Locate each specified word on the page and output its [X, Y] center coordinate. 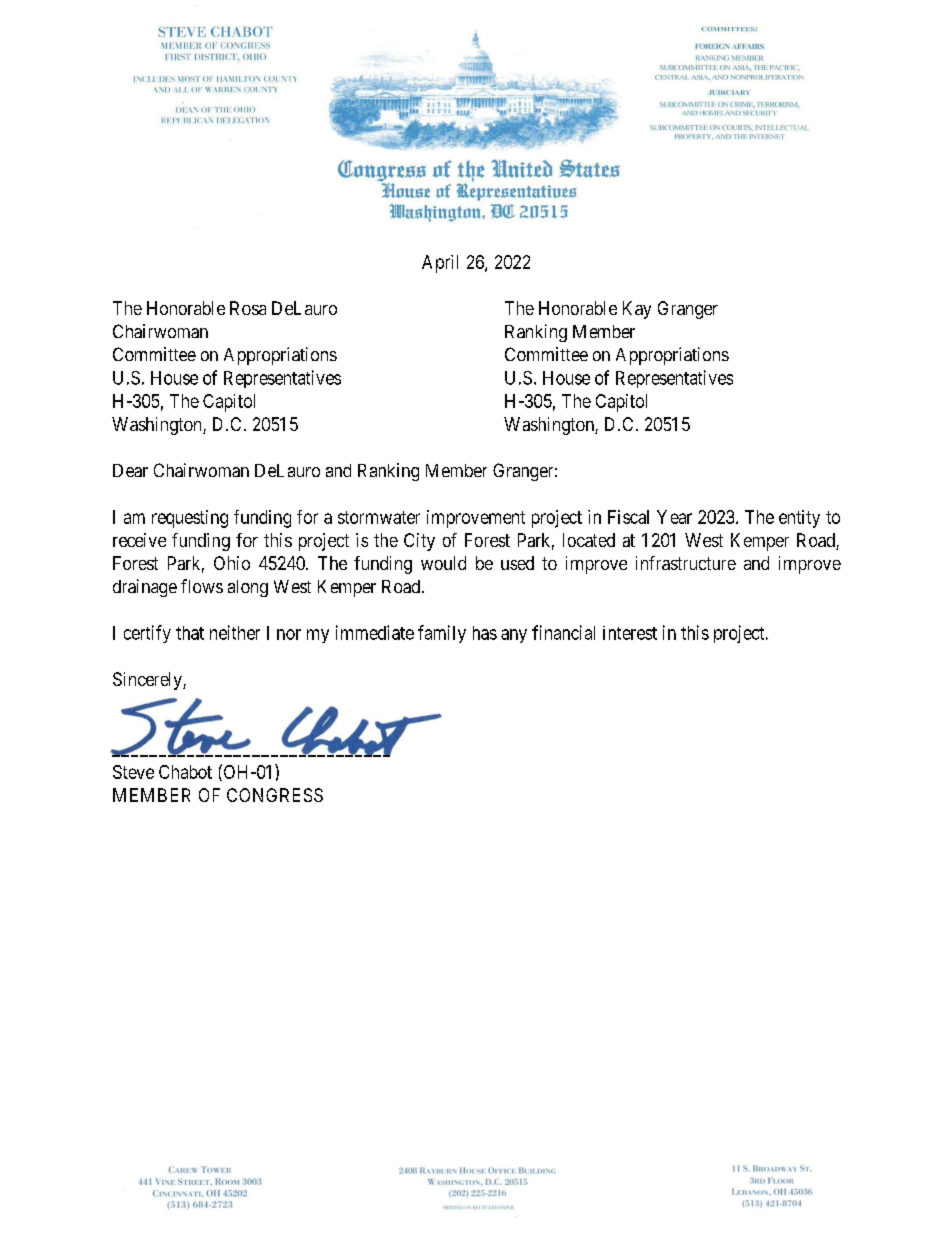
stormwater [379, 517]
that [190, 633]
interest [630, 633]
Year [674, 517]
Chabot [185, 772]
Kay [637, 310]
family [442, 634]
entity [799, 519]
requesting [190, 519]
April [440, 264]
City [419, 542]
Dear [130, 470]
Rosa [248, 308]
